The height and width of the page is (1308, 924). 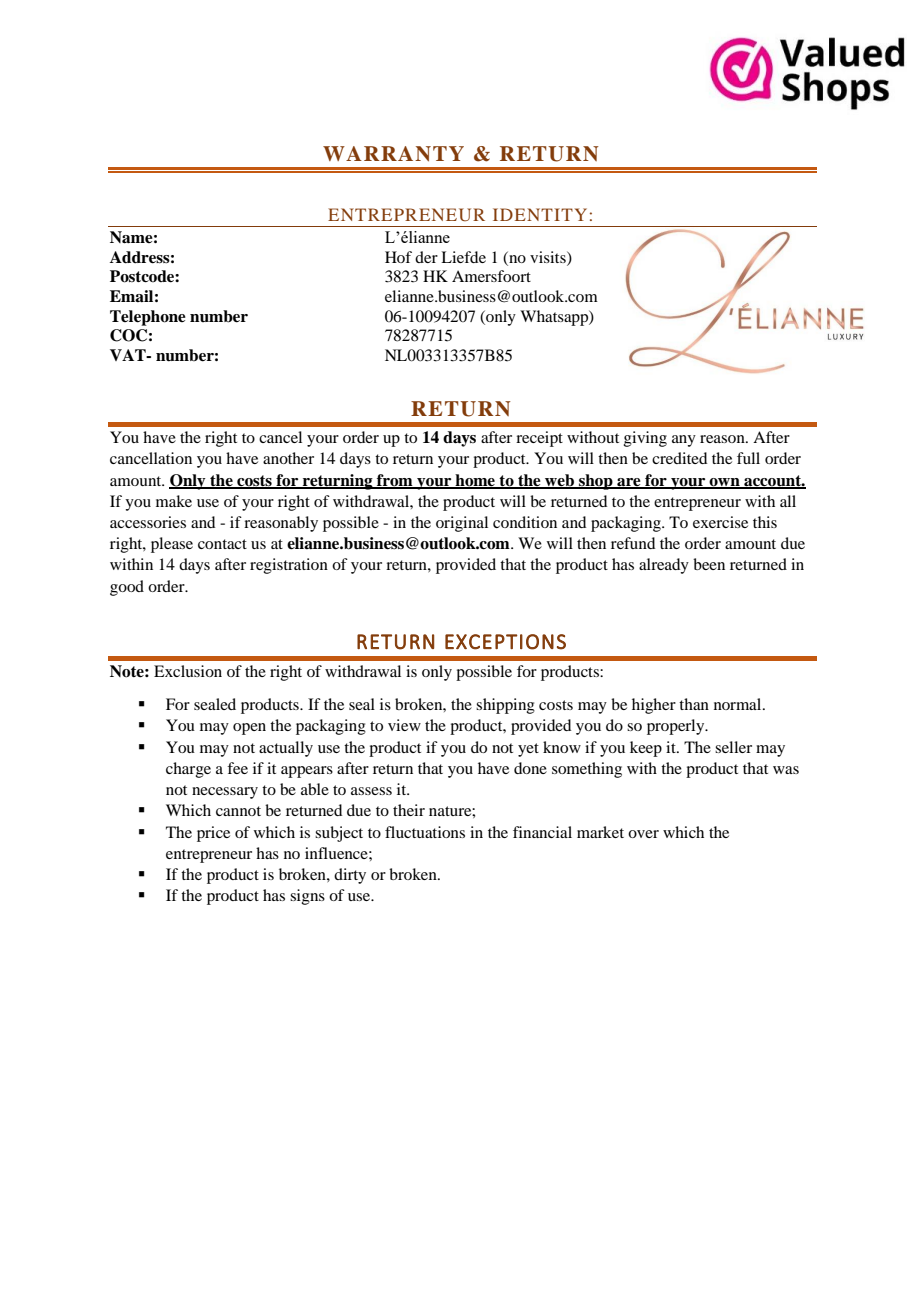 I want to click on WARRANTY, so click(x=393, y=154).
